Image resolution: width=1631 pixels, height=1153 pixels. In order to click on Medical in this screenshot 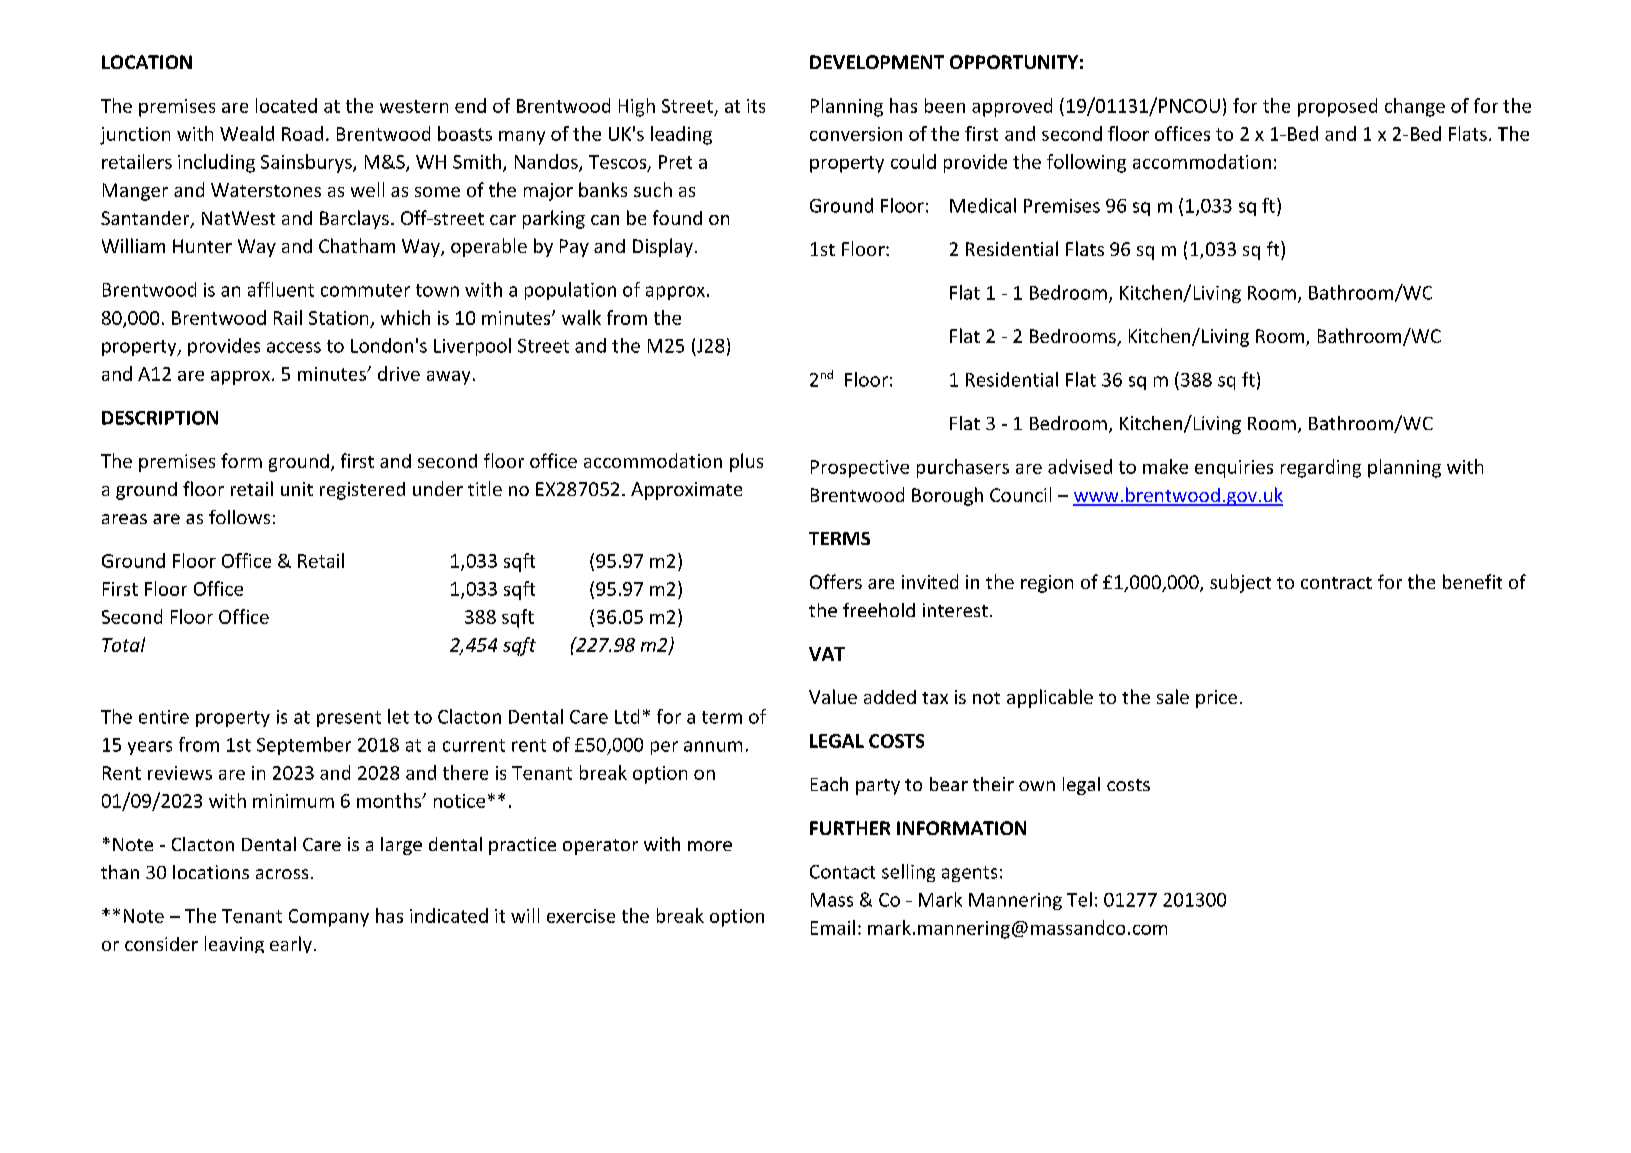, I will do `click(983, 205)`.
